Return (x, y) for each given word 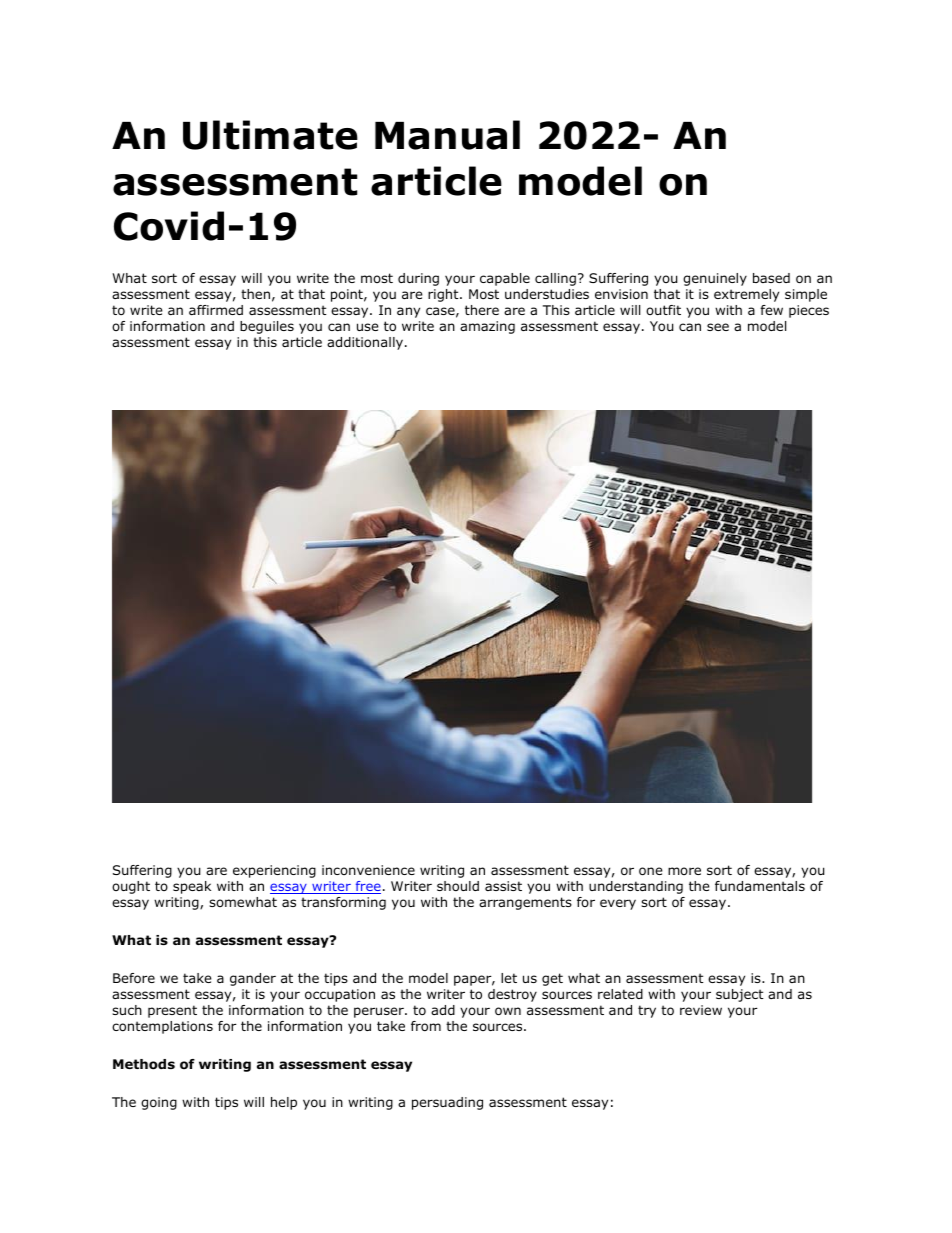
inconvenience (368, 870)
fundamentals (760, 886)
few (771, 310)
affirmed (216, 310)
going (159, 1103)
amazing (487, 327)
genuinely (715, 279)
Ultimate (270, 135)
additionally (365, 343)
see (718, 327)
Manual (447, 135)
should (458, 886)
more (684, 871)
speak (192, 887)
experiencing (274, 871)
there (482, 310)
